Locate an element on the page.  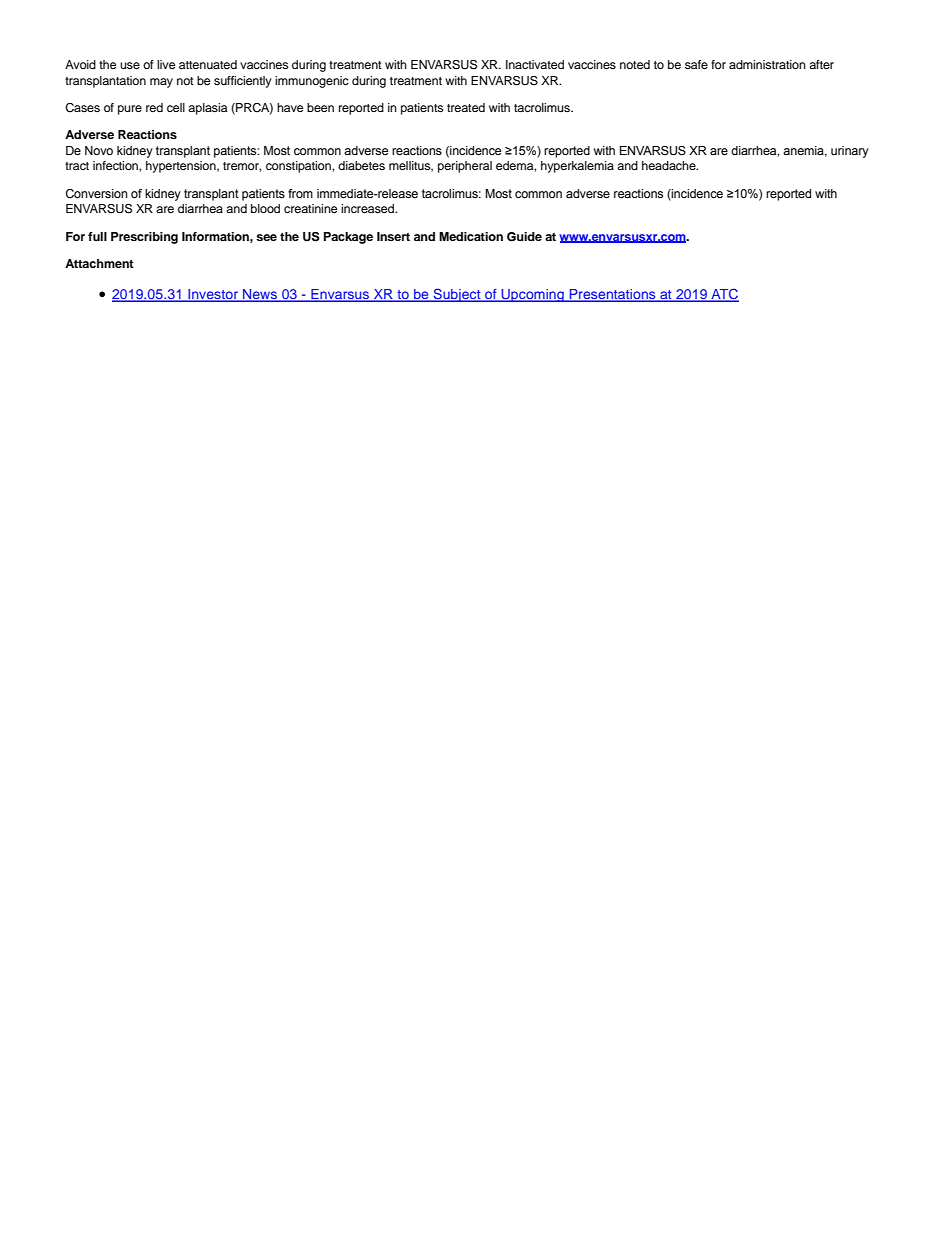
peripheral is located at coordinates (465, 167).
